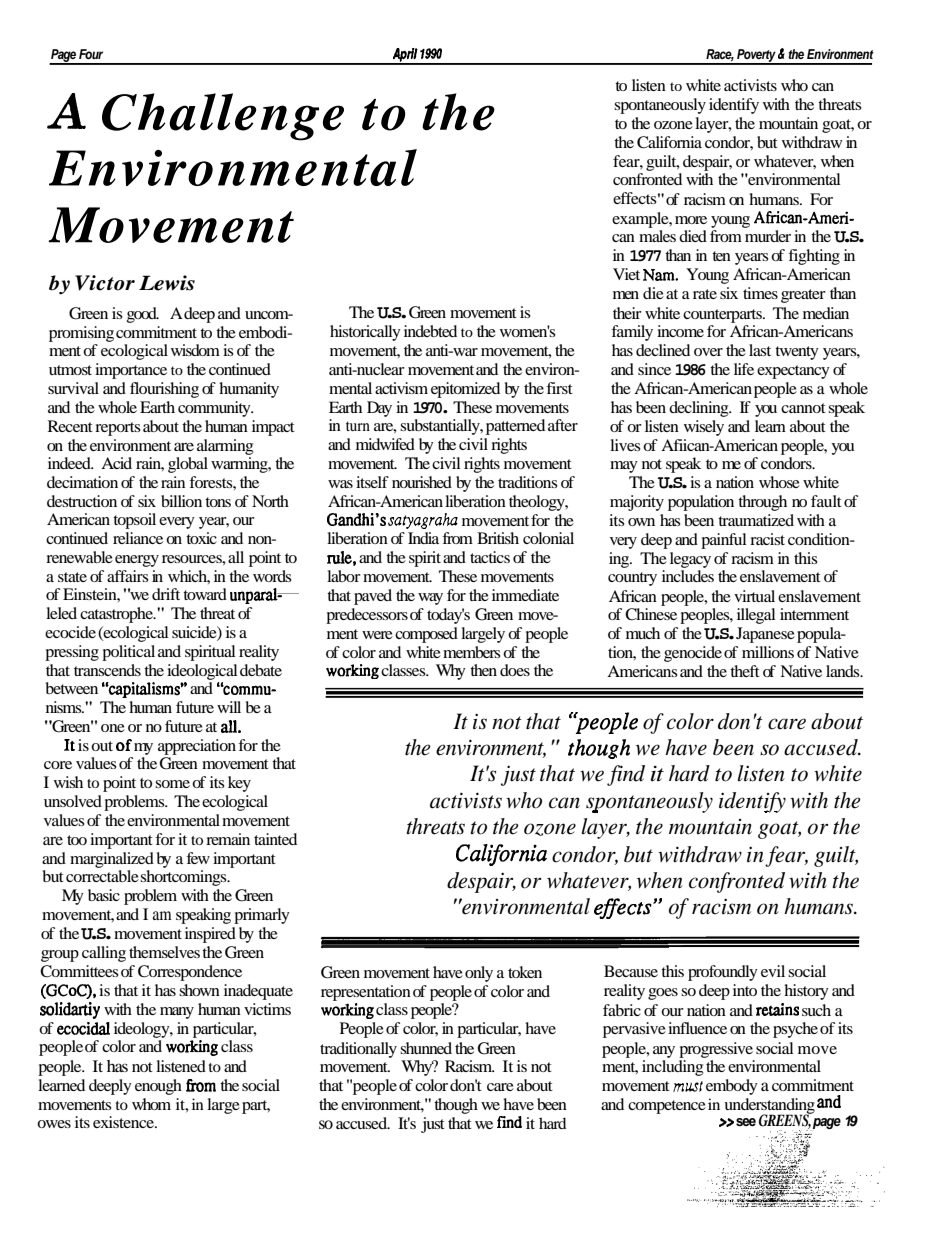  I want to click on enough, so click(158, 1087).
